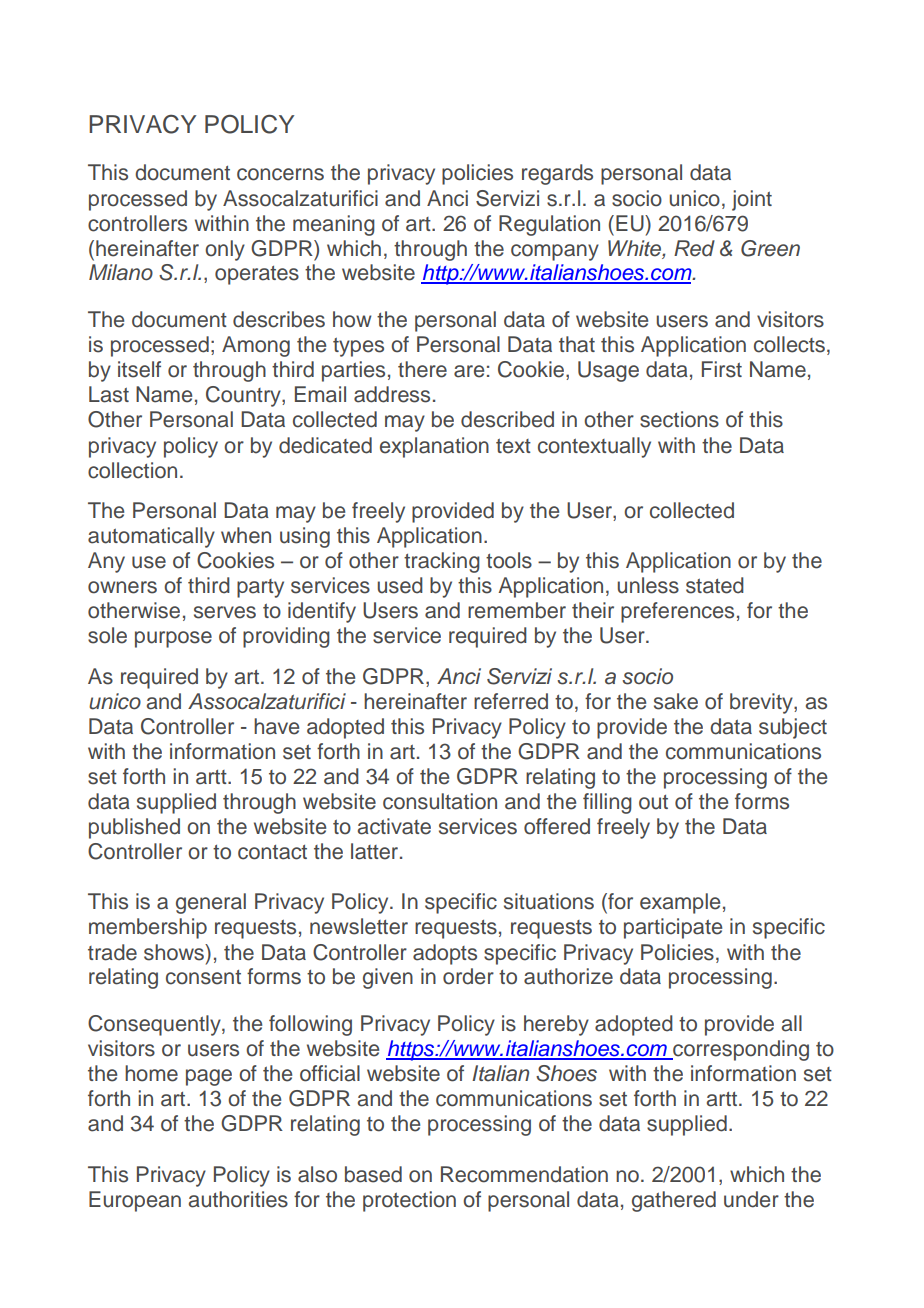  Describe the element at coordinates (549, 225) in the document. I see `Regulation` at that location.
